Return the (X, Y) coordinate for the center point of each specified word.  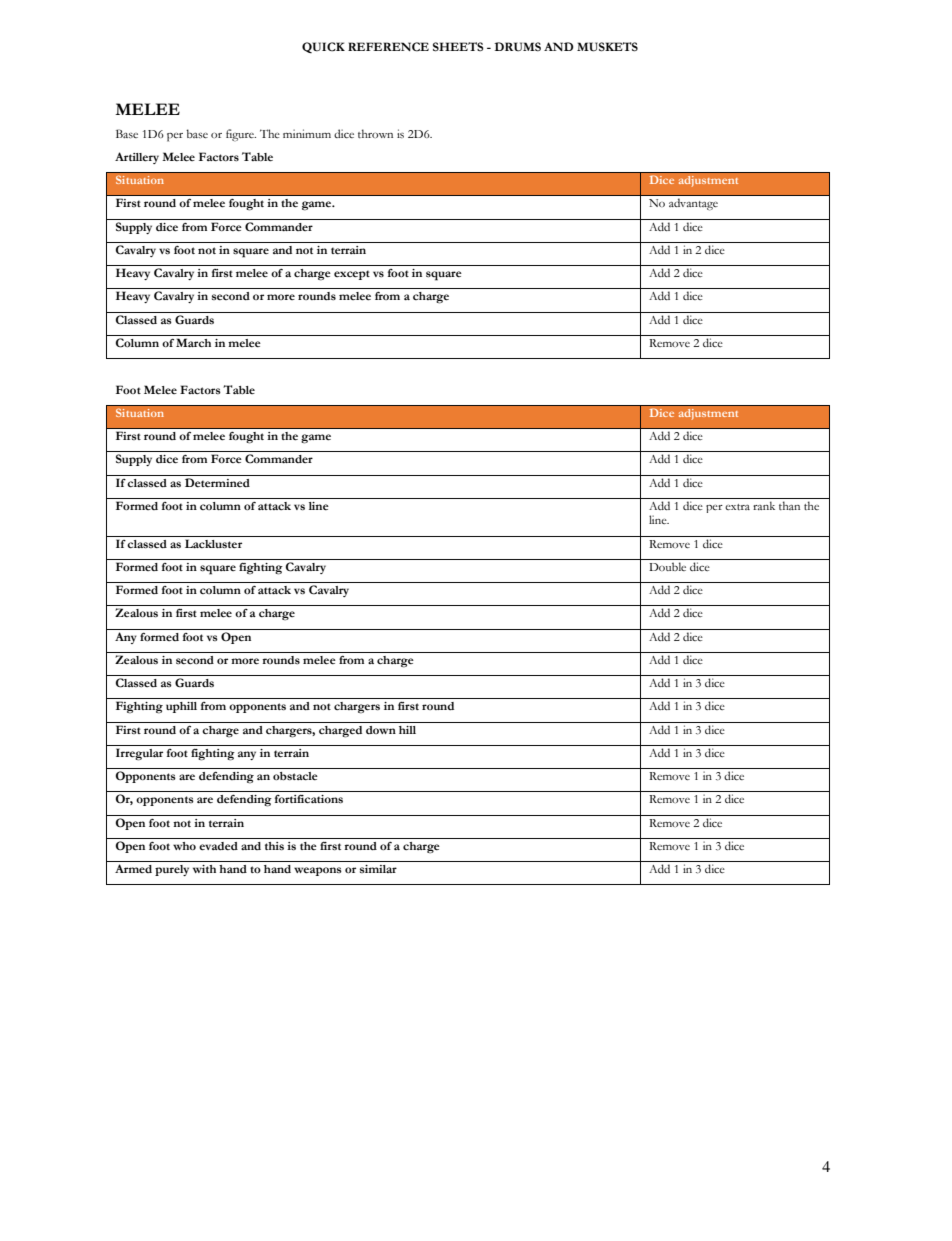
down (381, 730)
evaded (218, 846)
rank (764, 505)
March (193, 342)
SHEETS (458, 47)
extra (737, 507)
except (352, 275)
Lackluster (213, 544)
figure (241, 135)
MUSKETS (607, 47)
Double (667, 566)
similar (378, 869)
